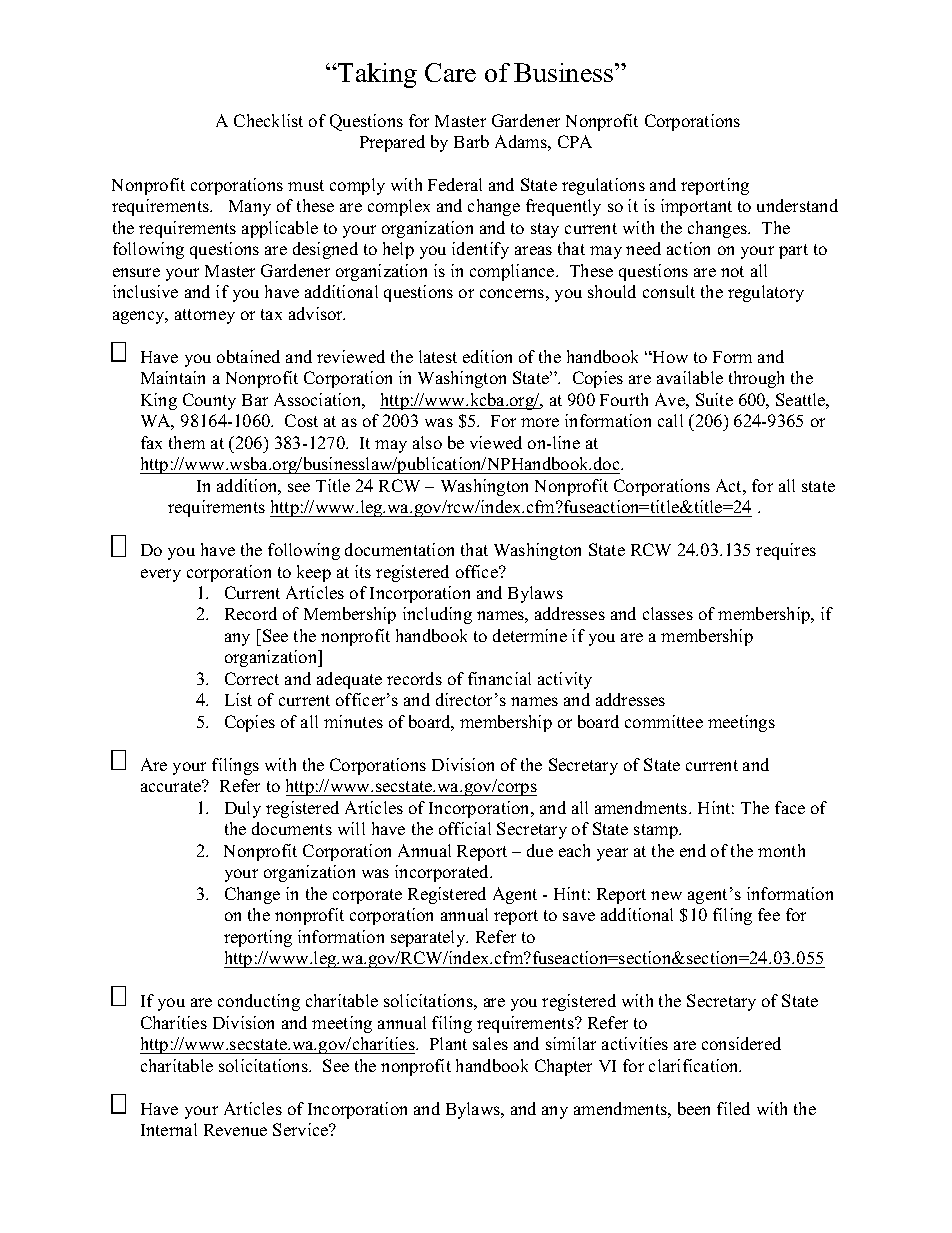 The width and height of the screenshot is (952, 1233). I want to click on Plant, so click(448, 1043).
